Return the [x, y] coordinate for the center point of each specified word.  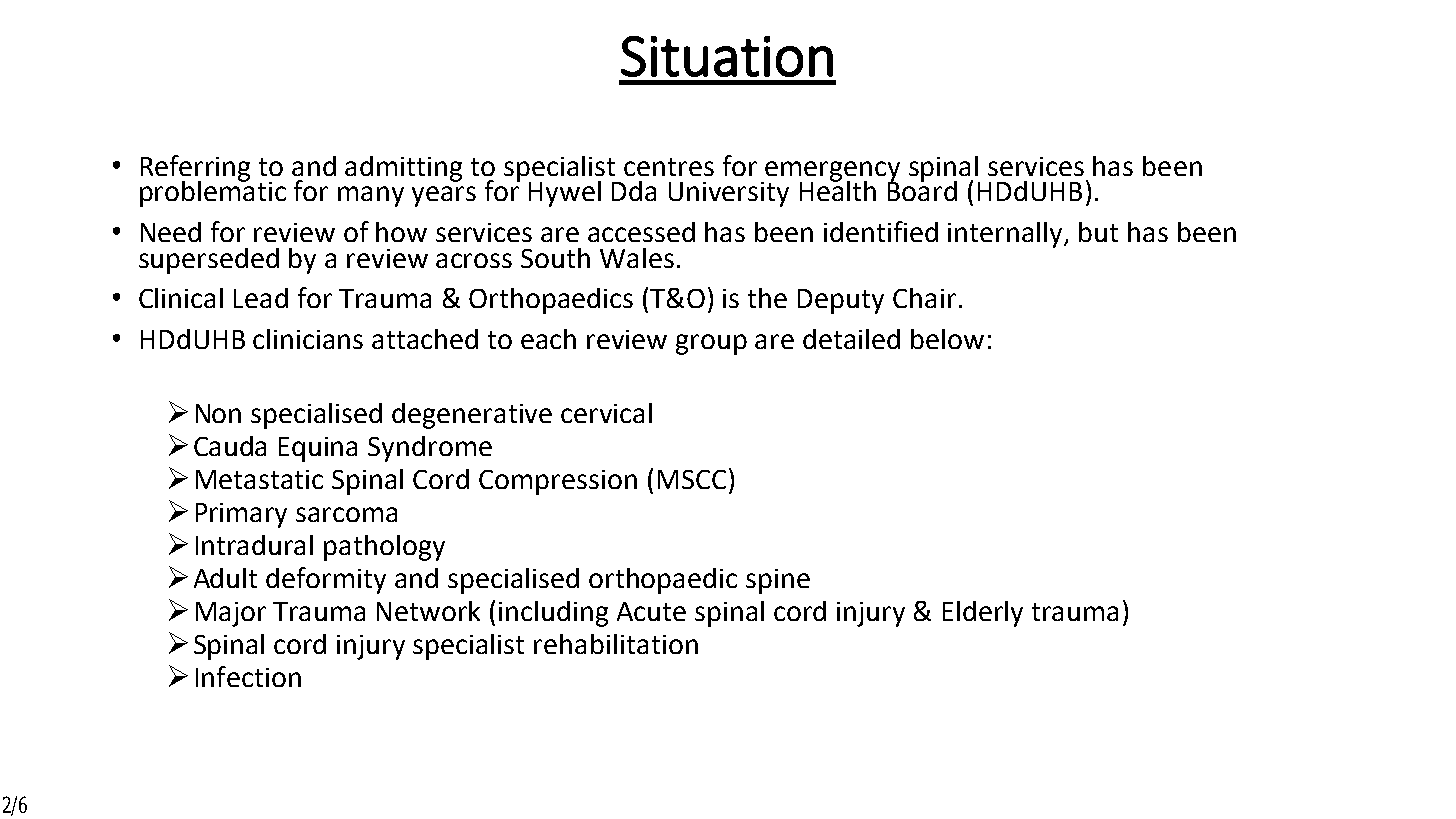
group [711, 344]
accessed [641, 232]
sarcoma [346, 514]
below [947, 339]
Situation [727, 56]
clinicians [308, 339]
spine [778, 581]
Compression [558, 482]
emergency [832, 172]
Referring [195, 169]
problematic [213, 192]
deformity [326, 580]
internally [1007, 235]
